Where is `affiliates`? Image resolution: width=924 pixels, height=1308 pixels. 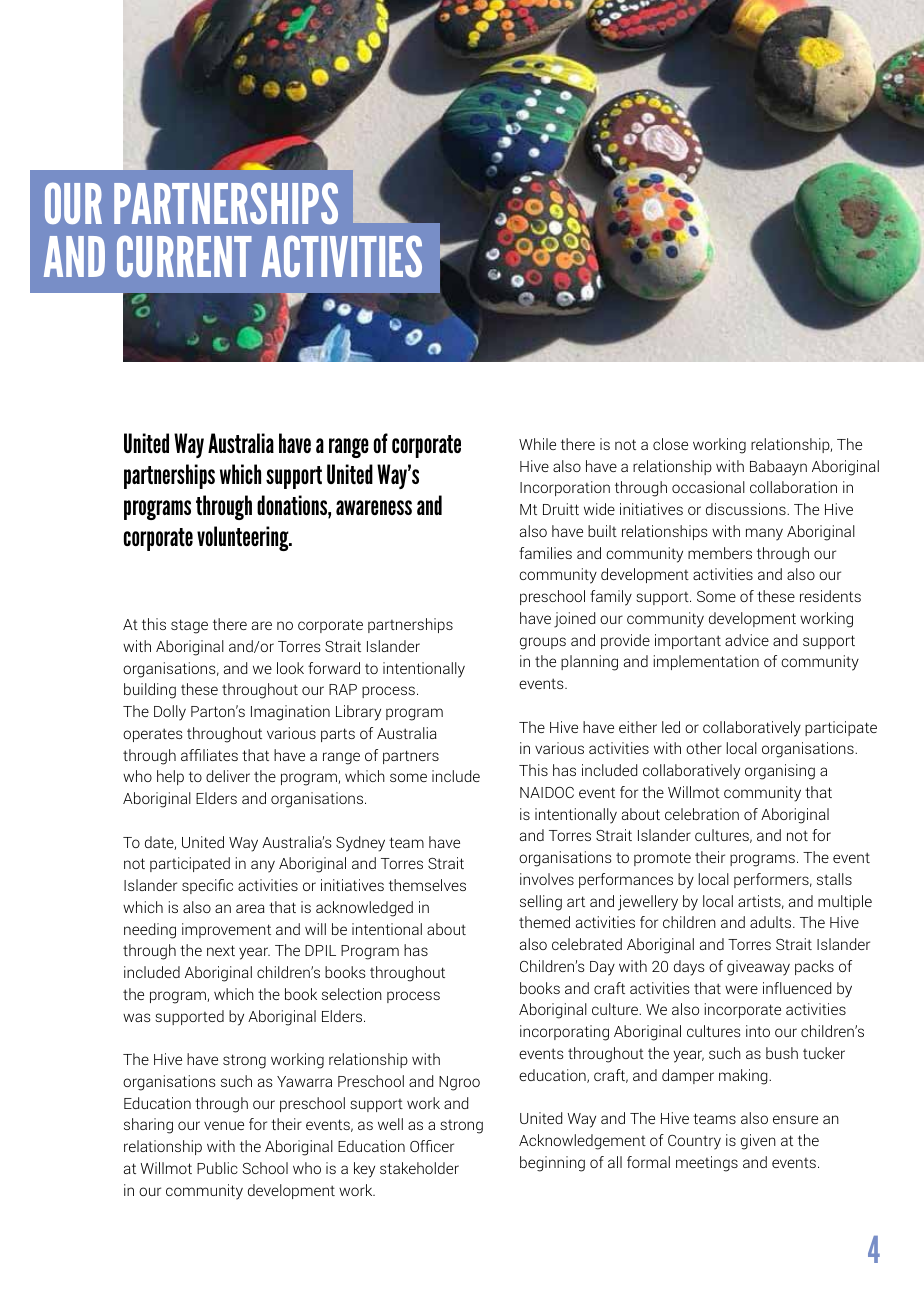 affiliates is located at coordinates (209, 755).
